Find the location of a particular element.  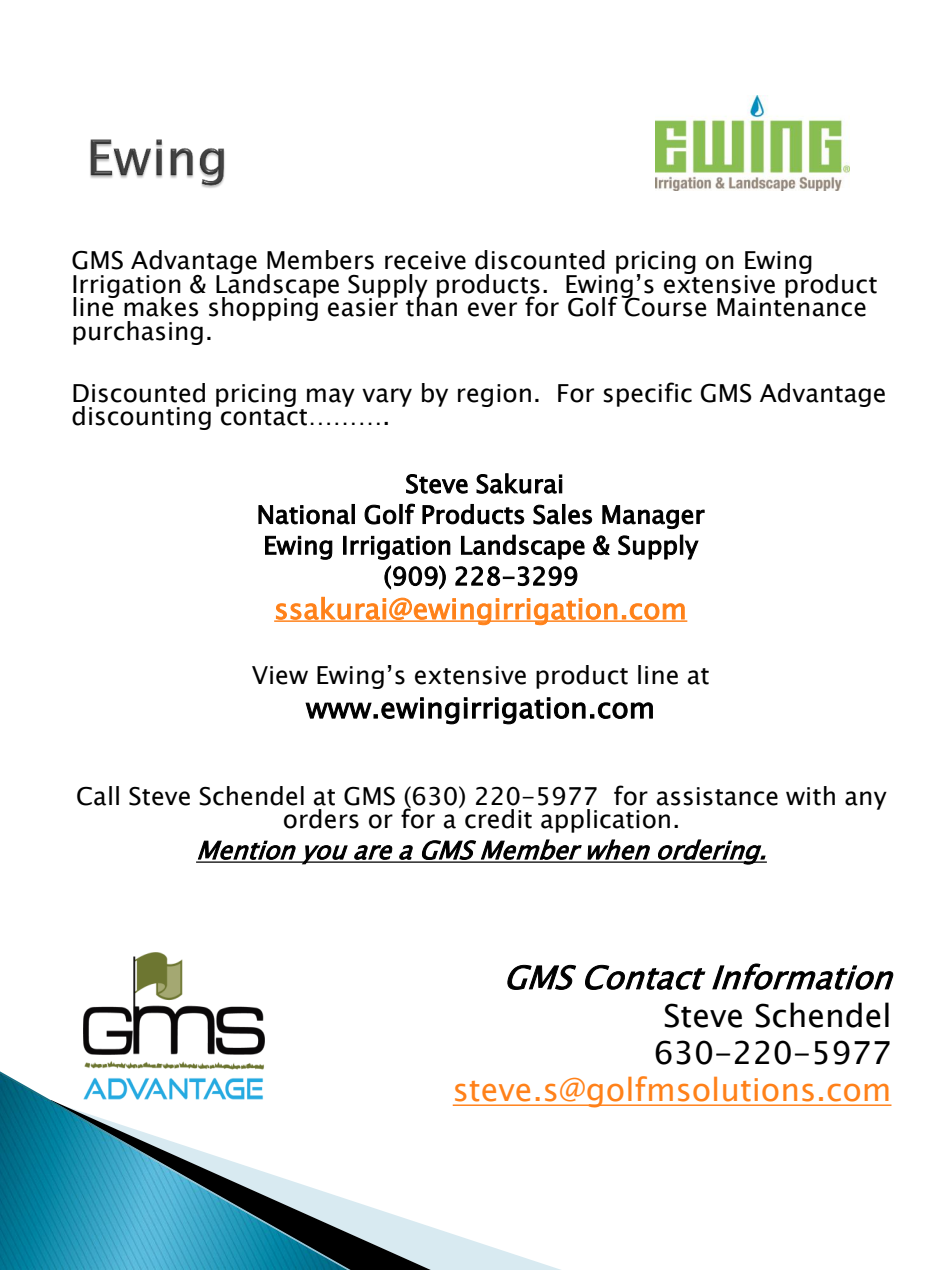

Sales is located at coordinates (562, 514).
